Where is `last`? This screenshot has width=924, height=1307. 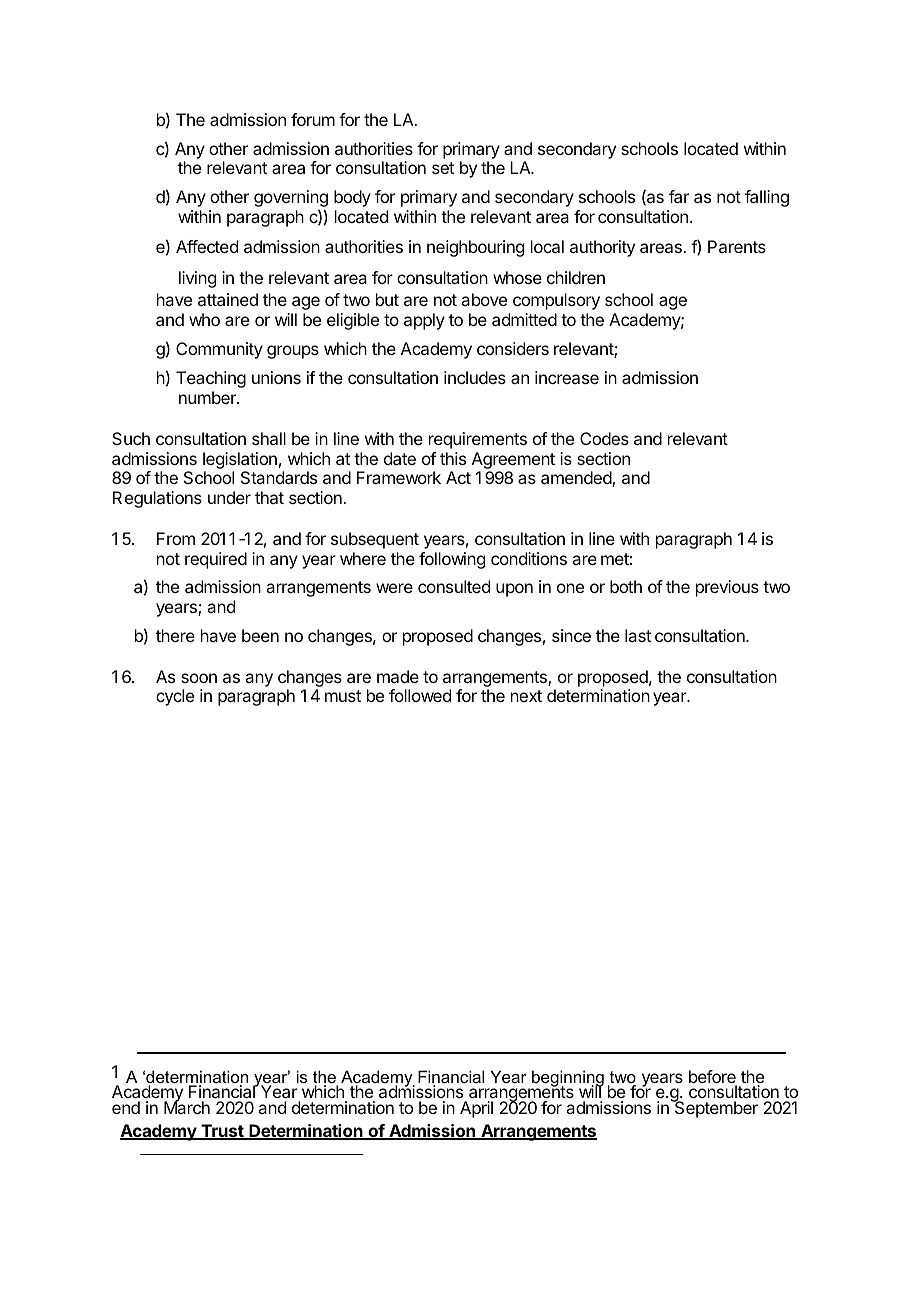 last is located at coordinates (638, 635).
